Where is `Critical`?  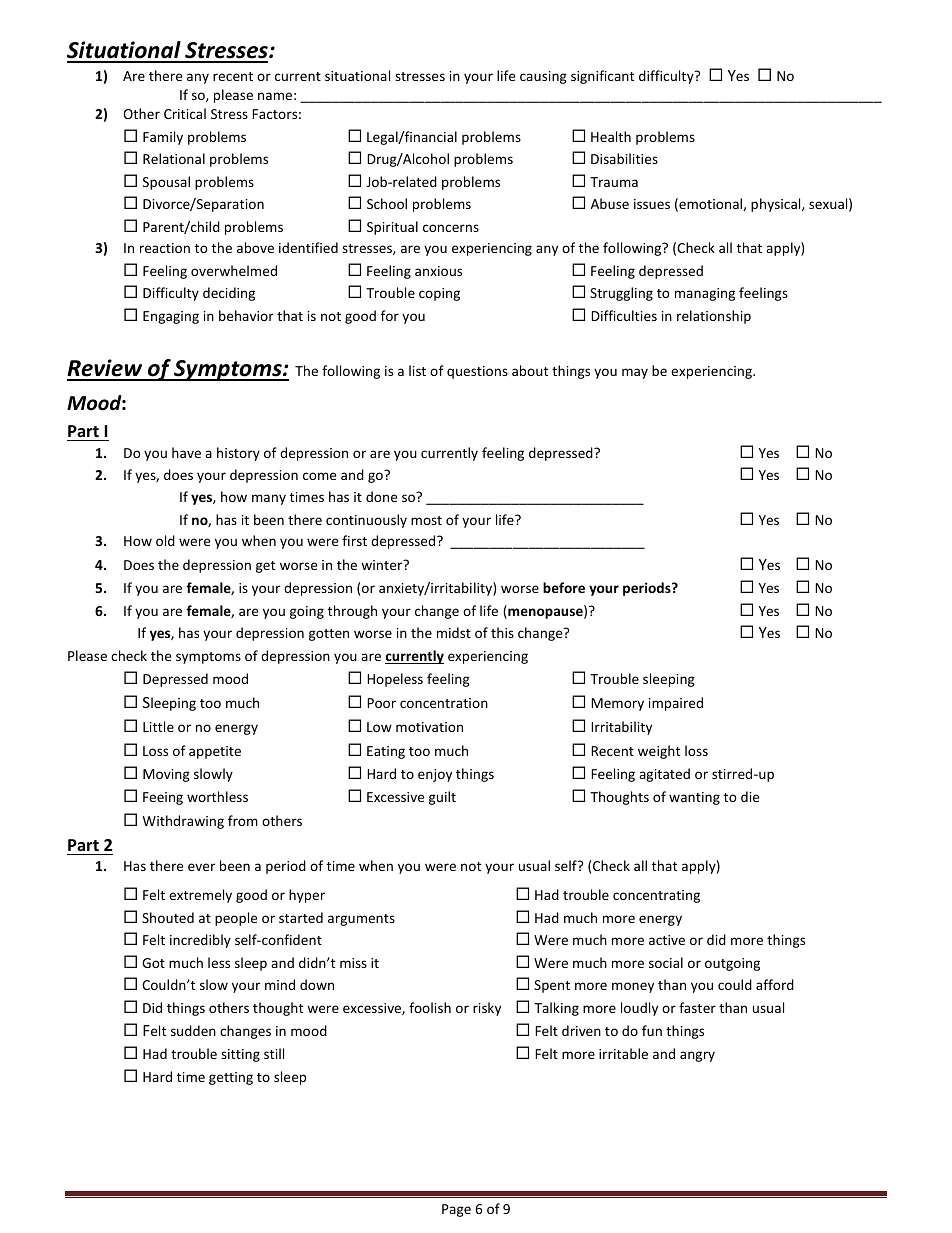
Critical is located at coordinates (185, 113).
